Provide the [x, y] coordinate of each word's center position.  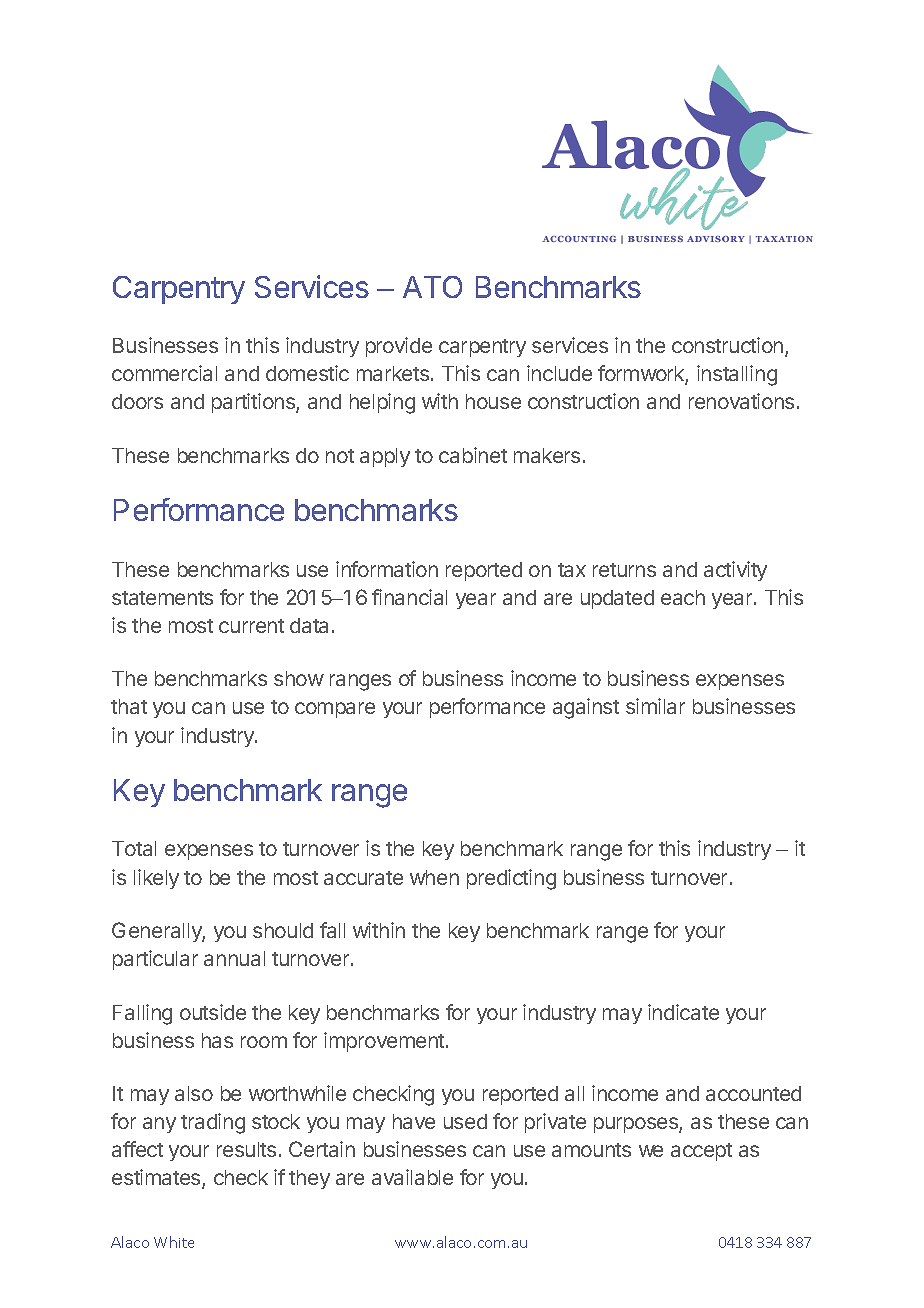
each [683, 597]
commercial [164, 373]
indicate [683, 1012]
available [412, 1177]
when [434, 877]
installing [737, 375]
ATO [432, 287]
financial [409, 597]
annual [234, 958]
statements [162, 598]
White [174, 1242]
